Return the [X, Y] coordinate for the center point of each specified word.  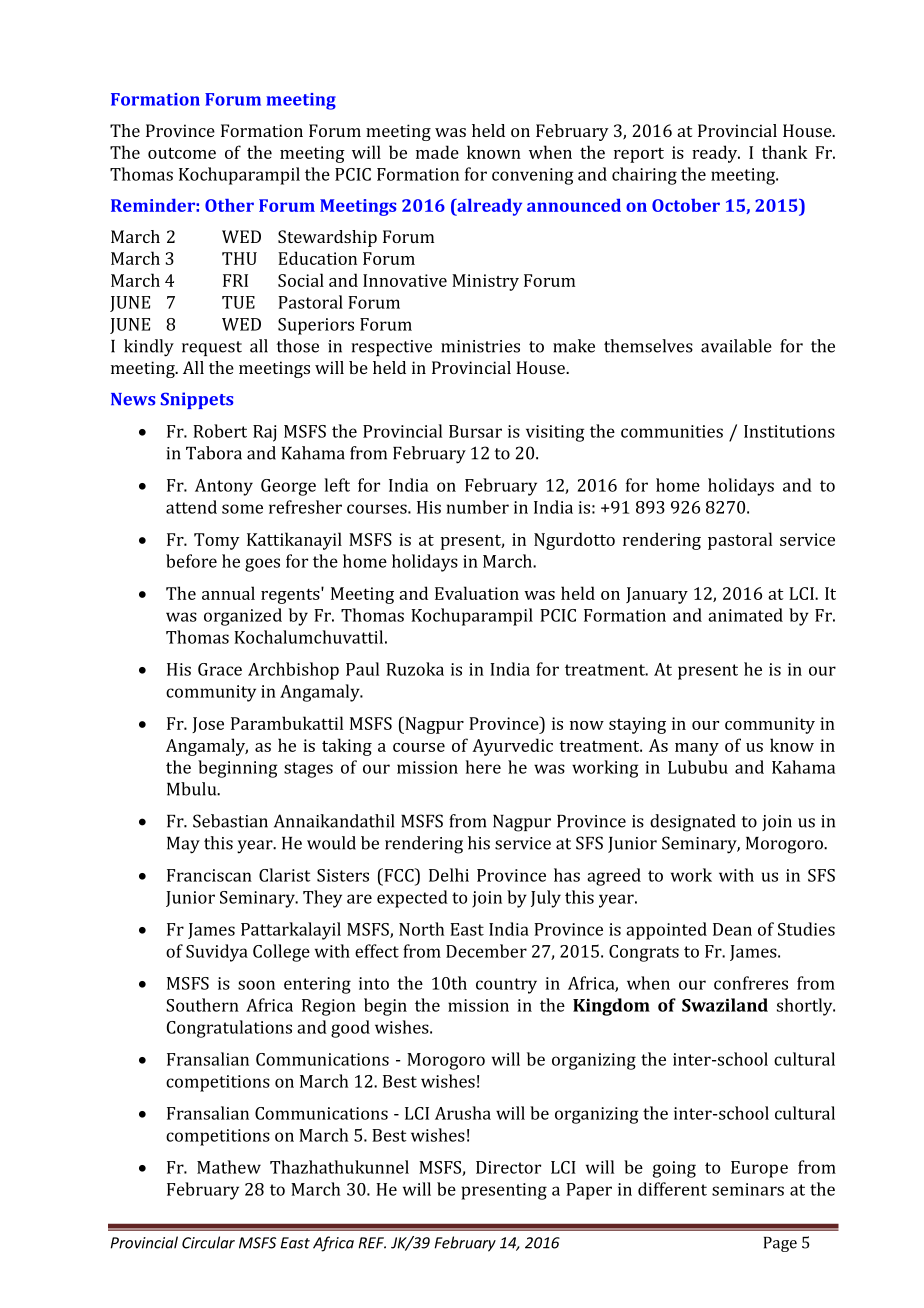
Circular [208, 1242]
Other [229, 205]
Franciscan [209, 875]
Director [508, 1167]
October [686, 205]
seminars [748, 1189]
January [657, 595]
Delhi [449, 875]
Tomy [217, 541]
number [478, 507]
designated [693, 823]
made [437, 152]
